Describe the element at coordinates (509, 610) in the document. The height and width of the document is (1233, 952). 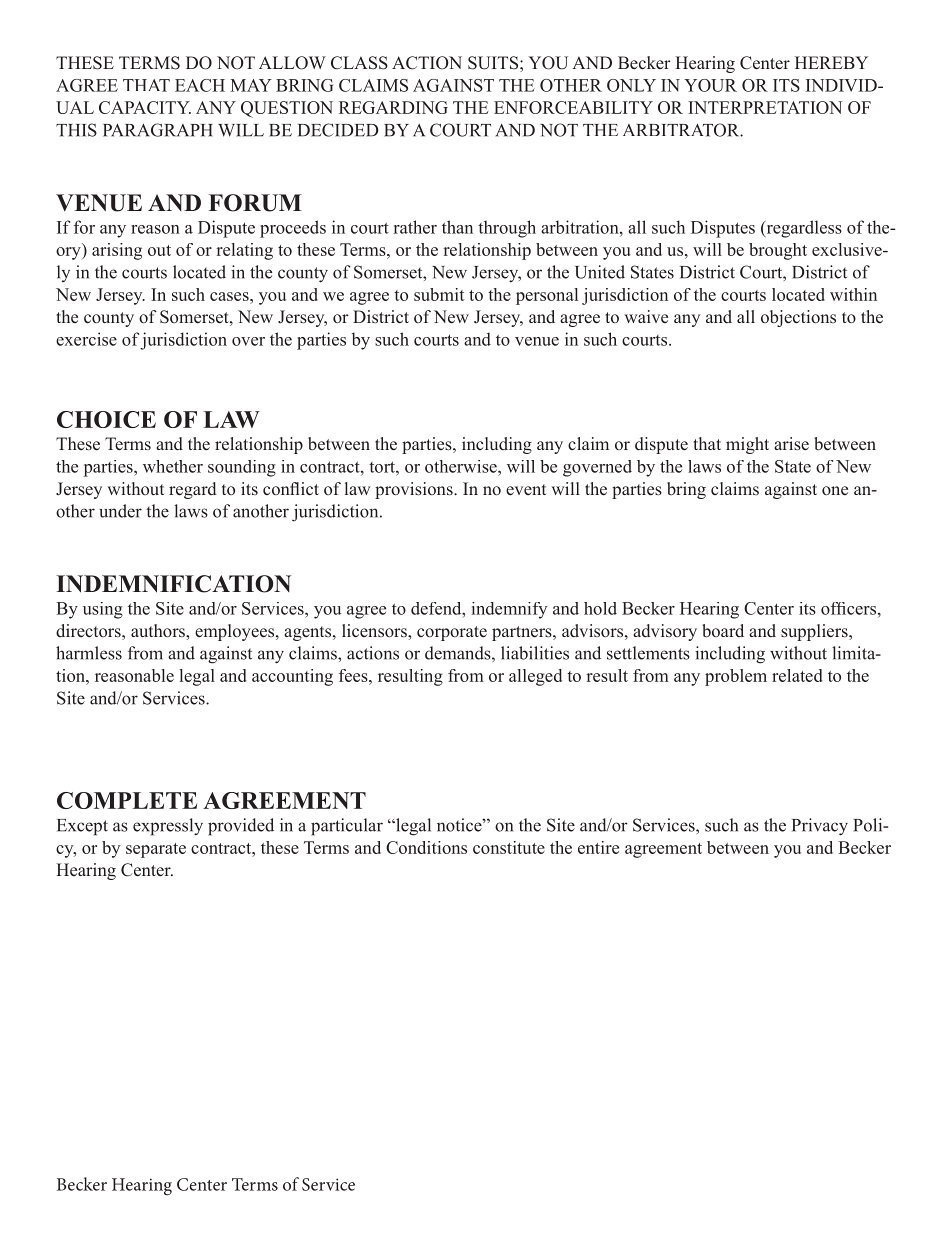
I see `indemnify` at that location.
